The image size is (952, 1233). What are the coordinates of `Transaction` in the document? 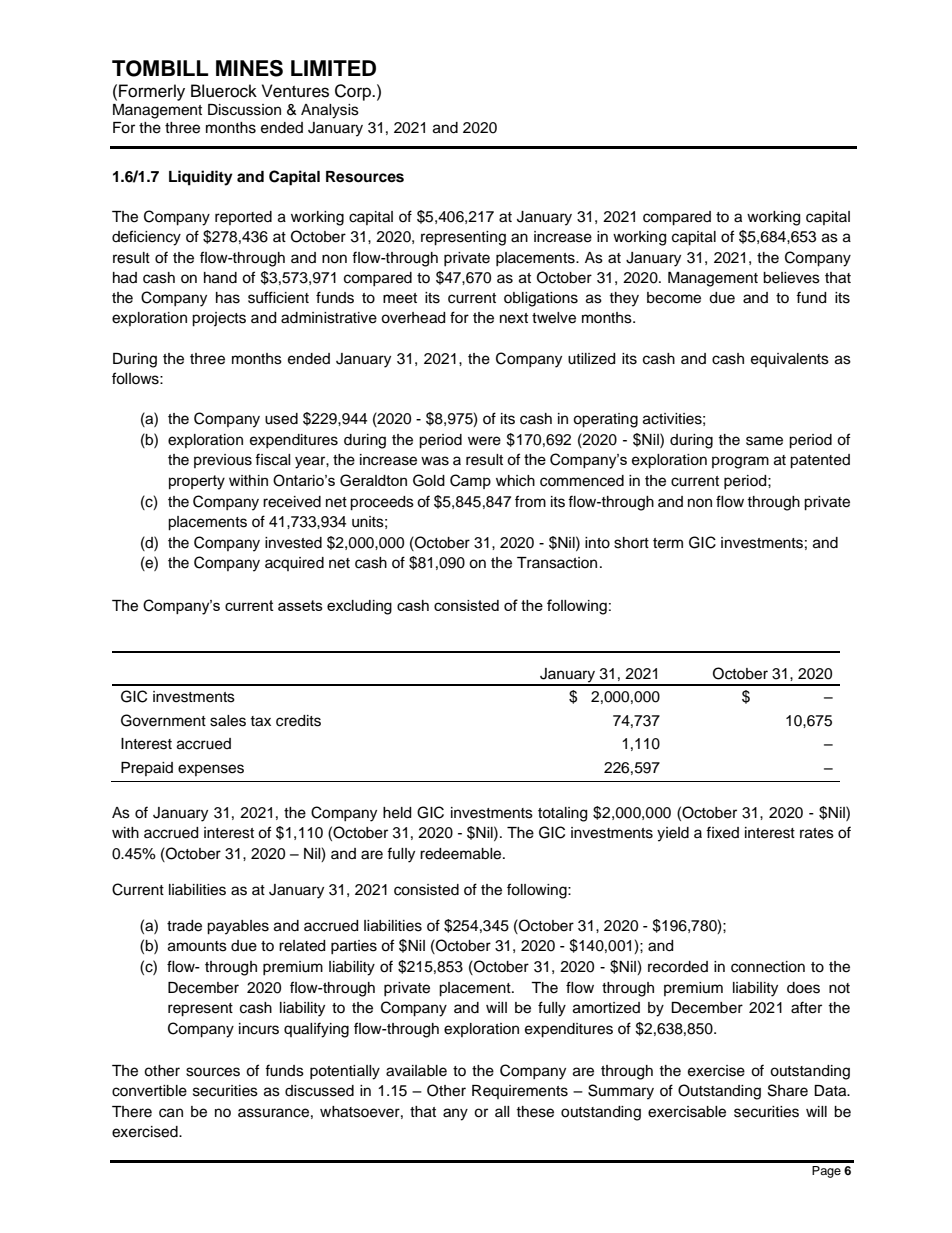 It's located at (557, 563).
